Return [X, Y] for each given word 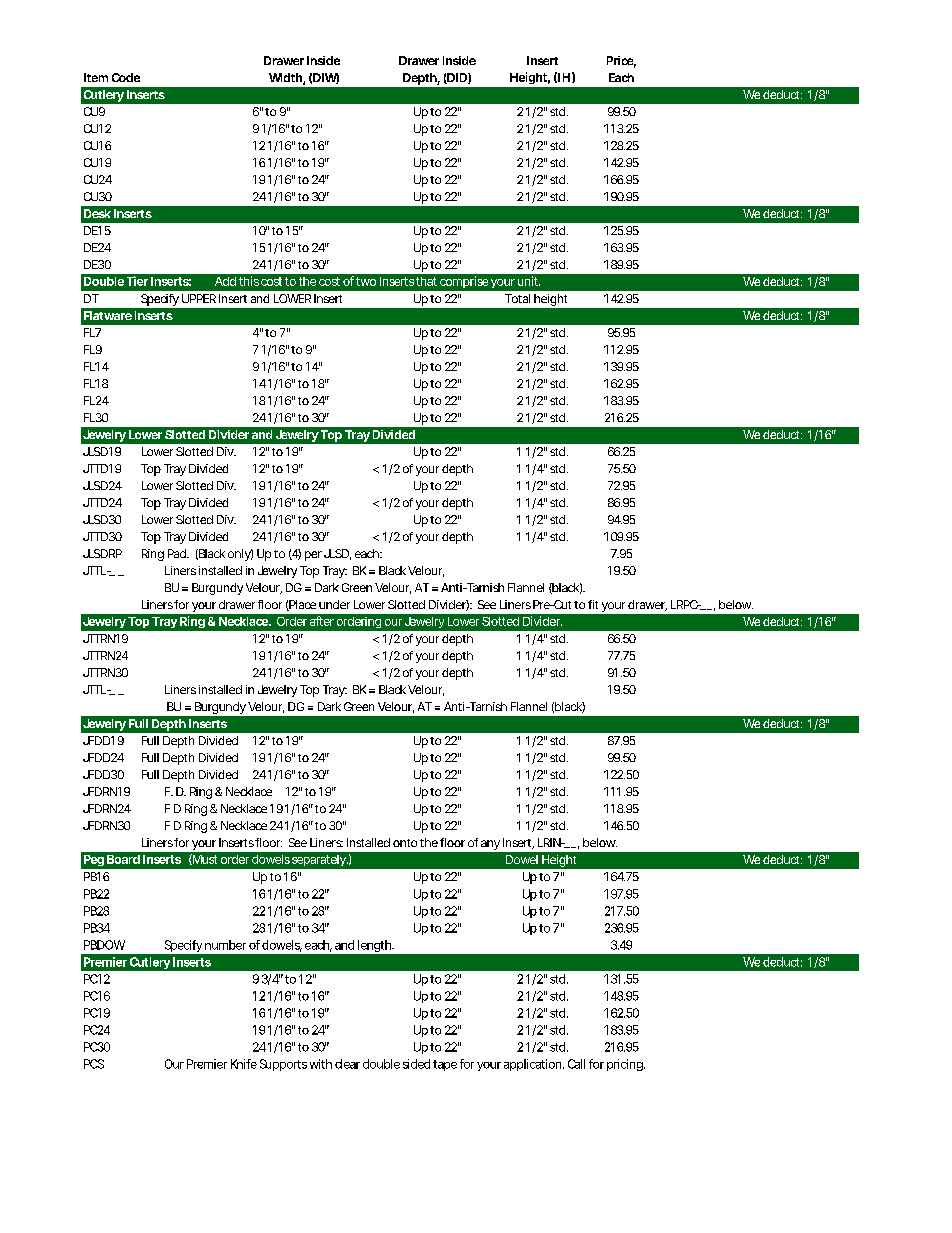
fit [593, 604]
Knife [244, 1064]
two [366, 281]
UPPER [199, 298]
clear [347, 1064]
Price [620, 60]
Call [576, 1064]
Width [285, 77]
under [334, 604]
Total [517, 298]
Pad [177, 553]
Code [126, 77]
